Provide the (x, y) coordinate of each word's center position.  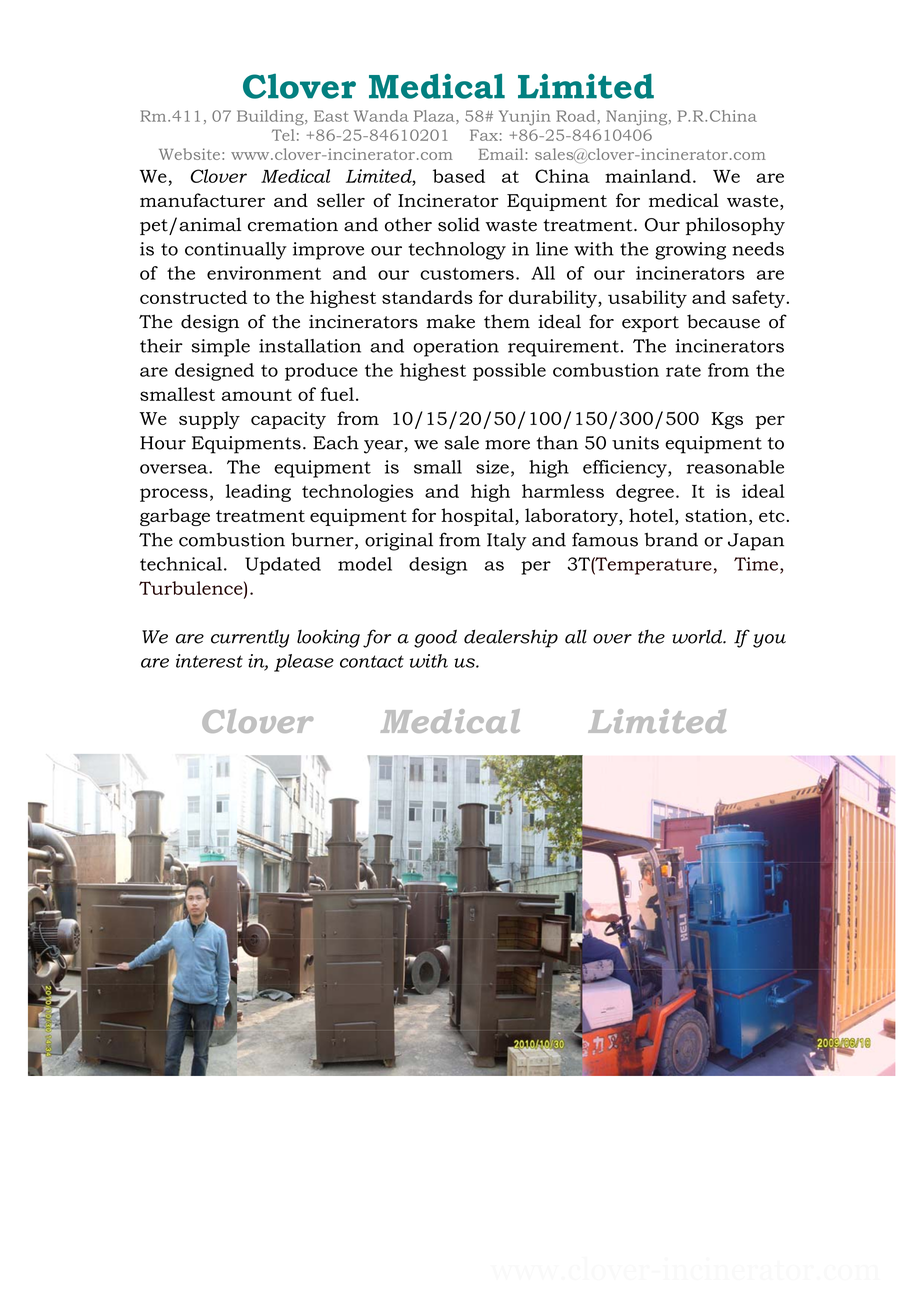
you (769, 641)
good (435, 638)
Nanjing (638, 118)
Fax (484, 135)
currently (250, 639)
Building (271, 117)
